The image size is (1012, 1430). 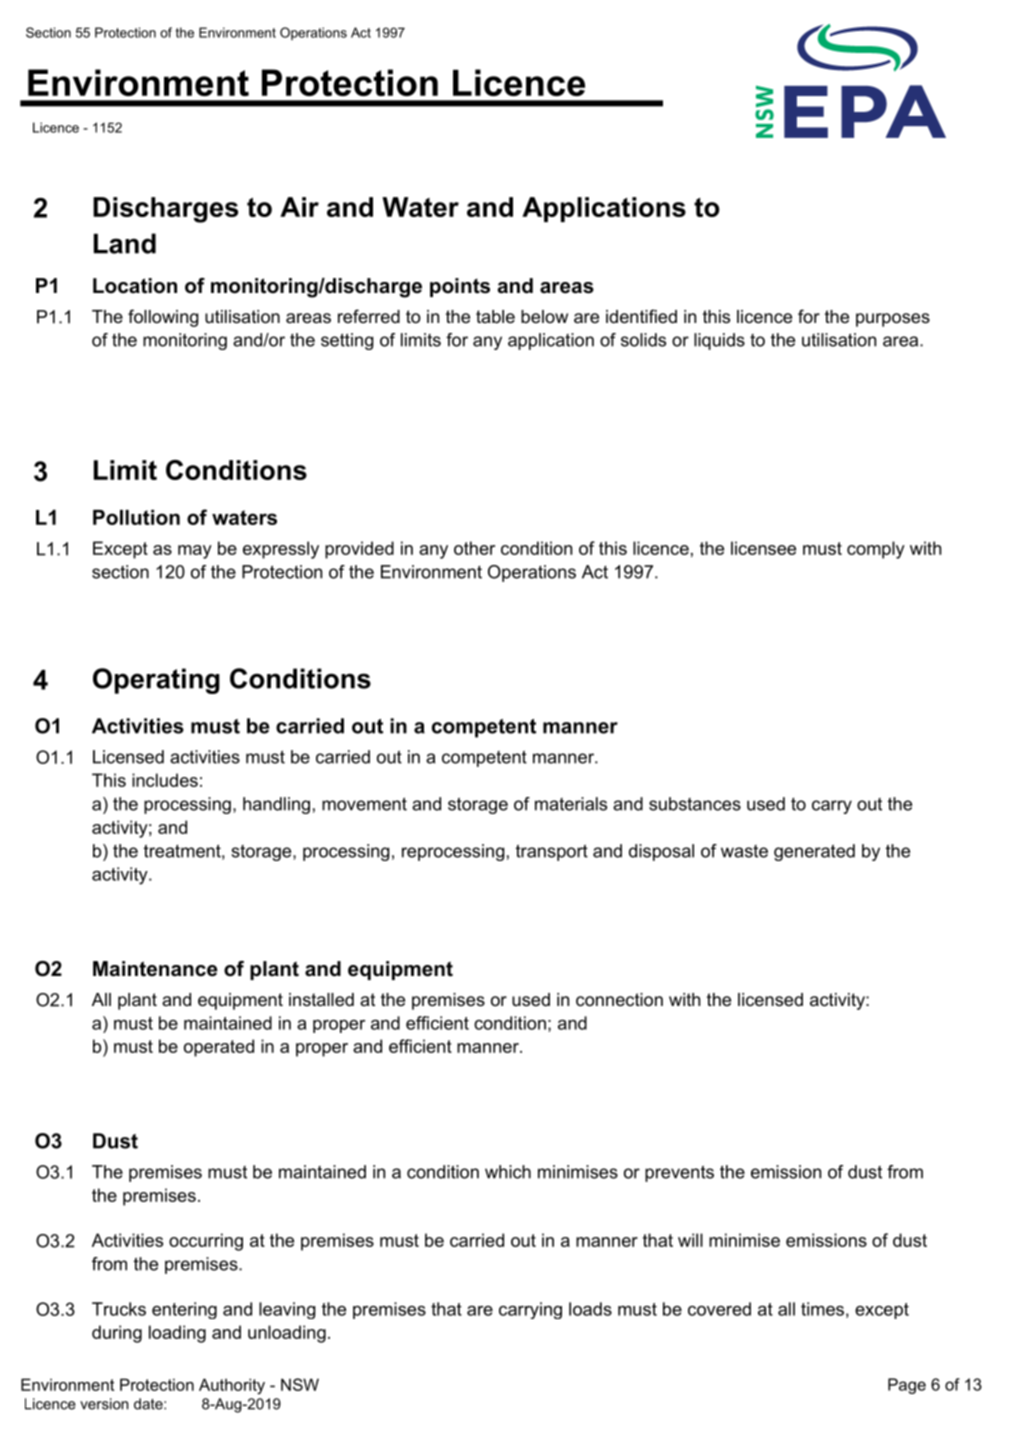 I want to click on may, so click(x=195, y=552).
